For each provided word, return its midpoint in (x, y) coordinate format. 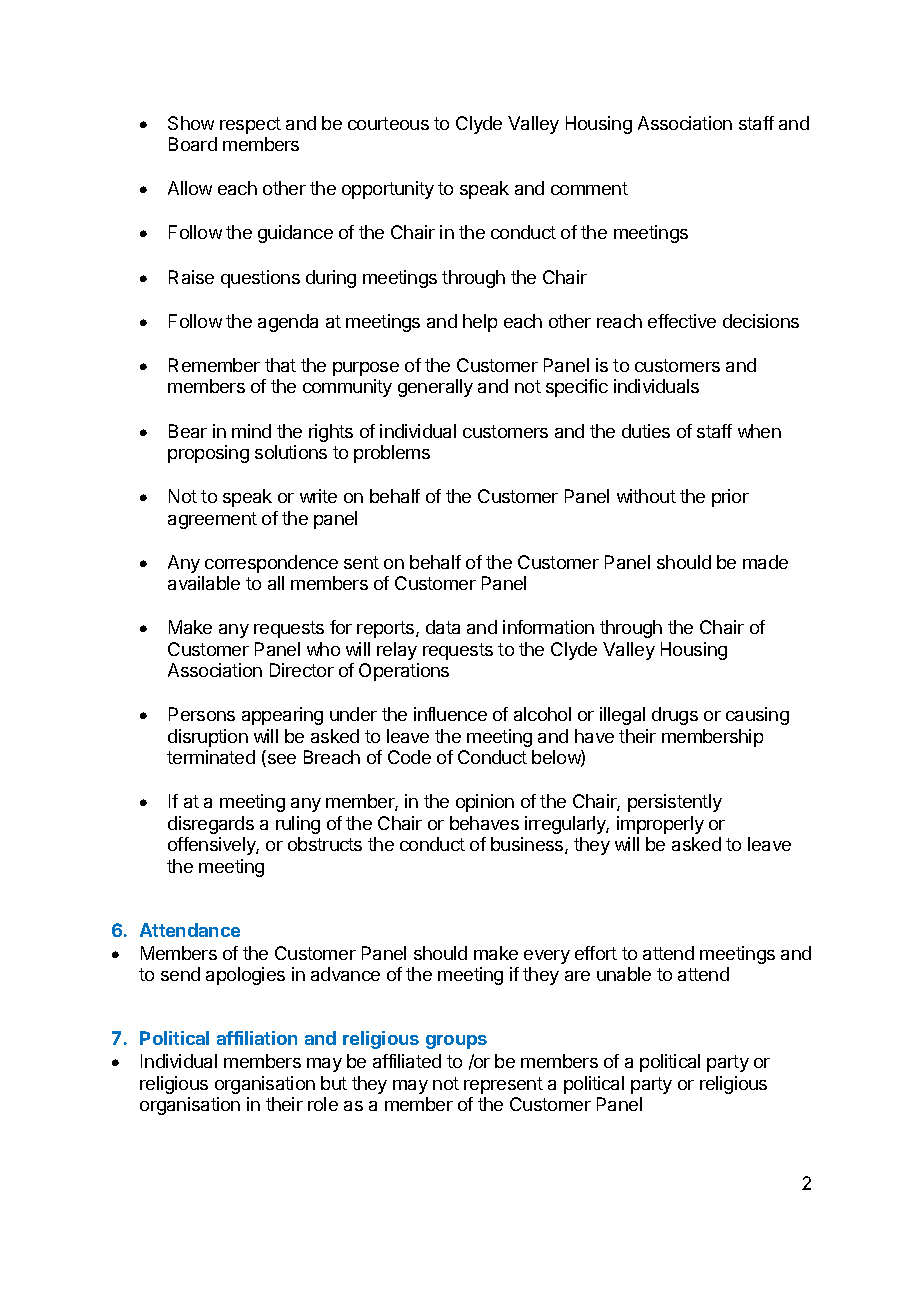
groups (456, 1042)
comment (589, 188)
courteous (388, 123)
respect (250, 125)
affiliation (257, 1038)
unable (624, 974)
